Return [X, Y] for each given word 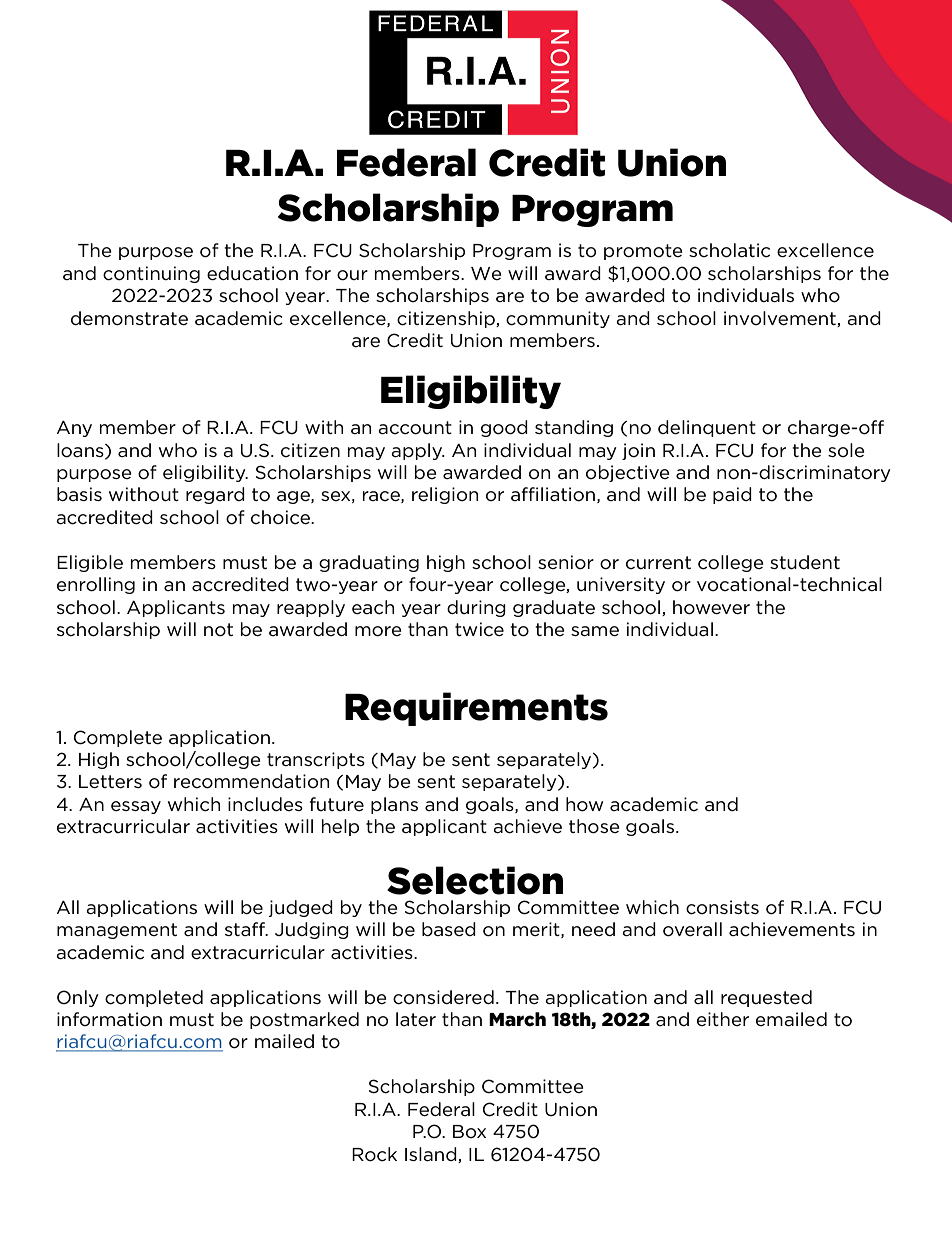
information [109, 1019]
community [558, 319]
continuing [151, 274]
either [723, 1019]
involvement [781, 319]
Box [469, 1131]
